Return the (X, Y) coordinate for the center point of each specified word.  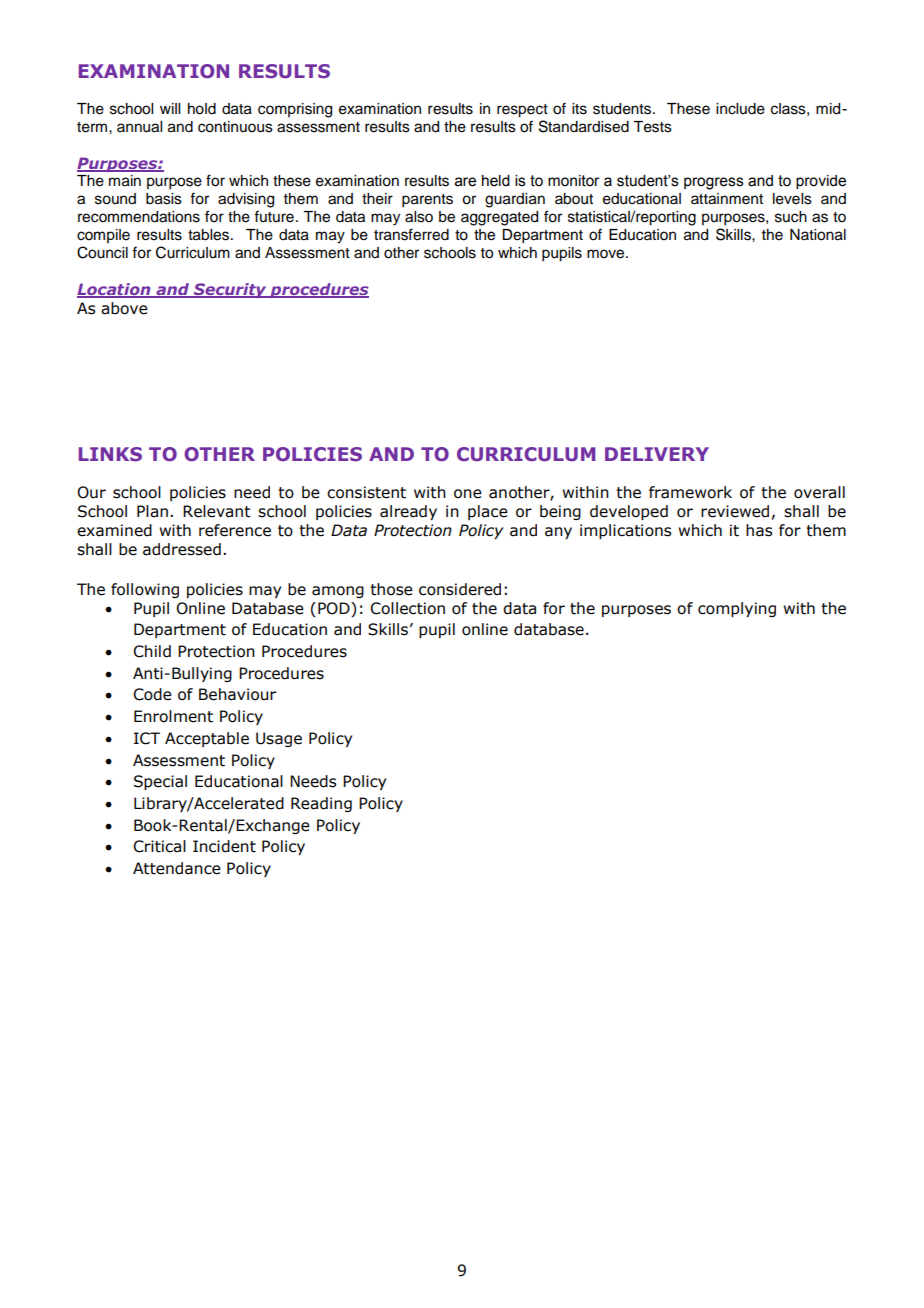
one (468, 494)
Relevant (217, 511)
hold (202, 109)
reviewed (735, 511)
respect (522, 111)
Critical (159, 846)
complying (737, 609)
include (740, 109)
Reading (321, 804)
